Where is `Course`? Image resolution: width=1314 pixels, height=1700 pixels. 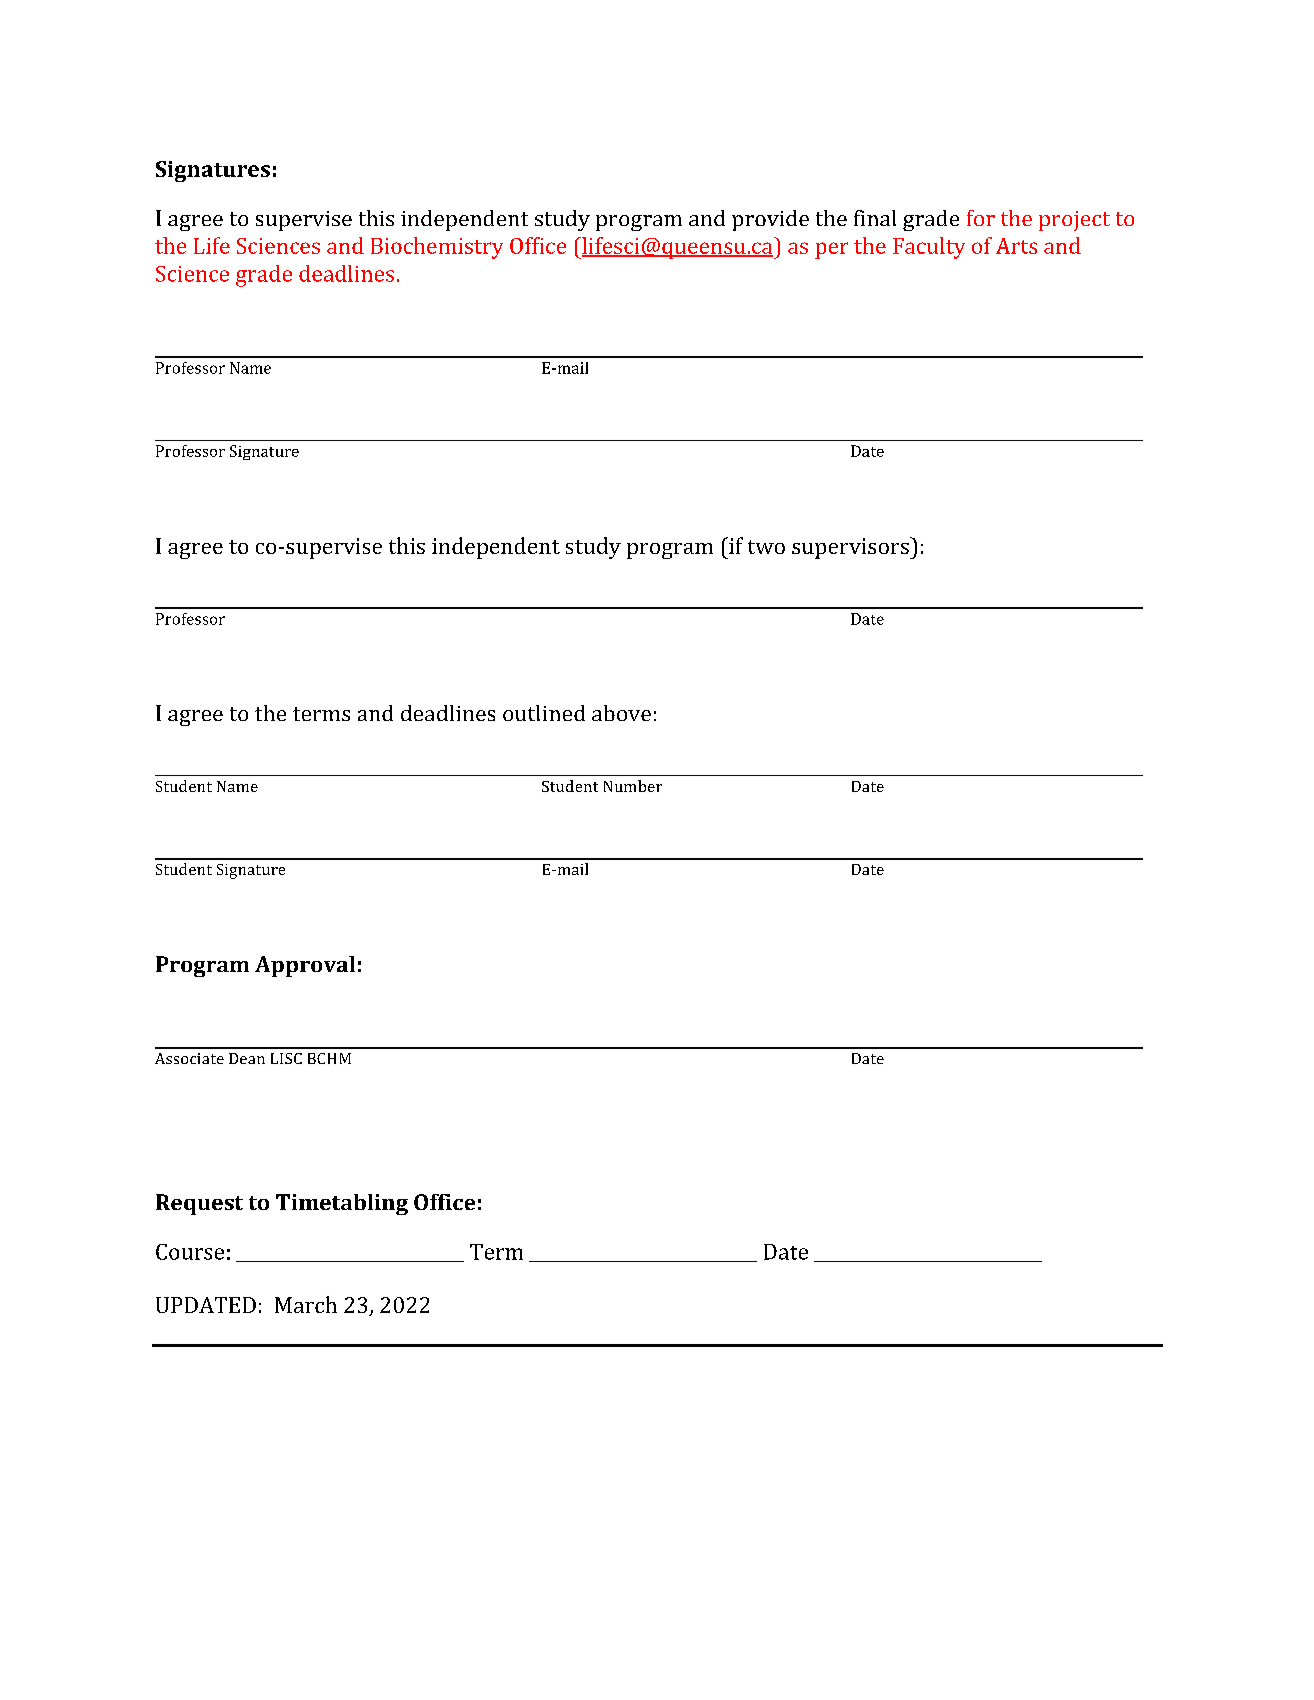 Course is located at coordinates (190, 1252).
